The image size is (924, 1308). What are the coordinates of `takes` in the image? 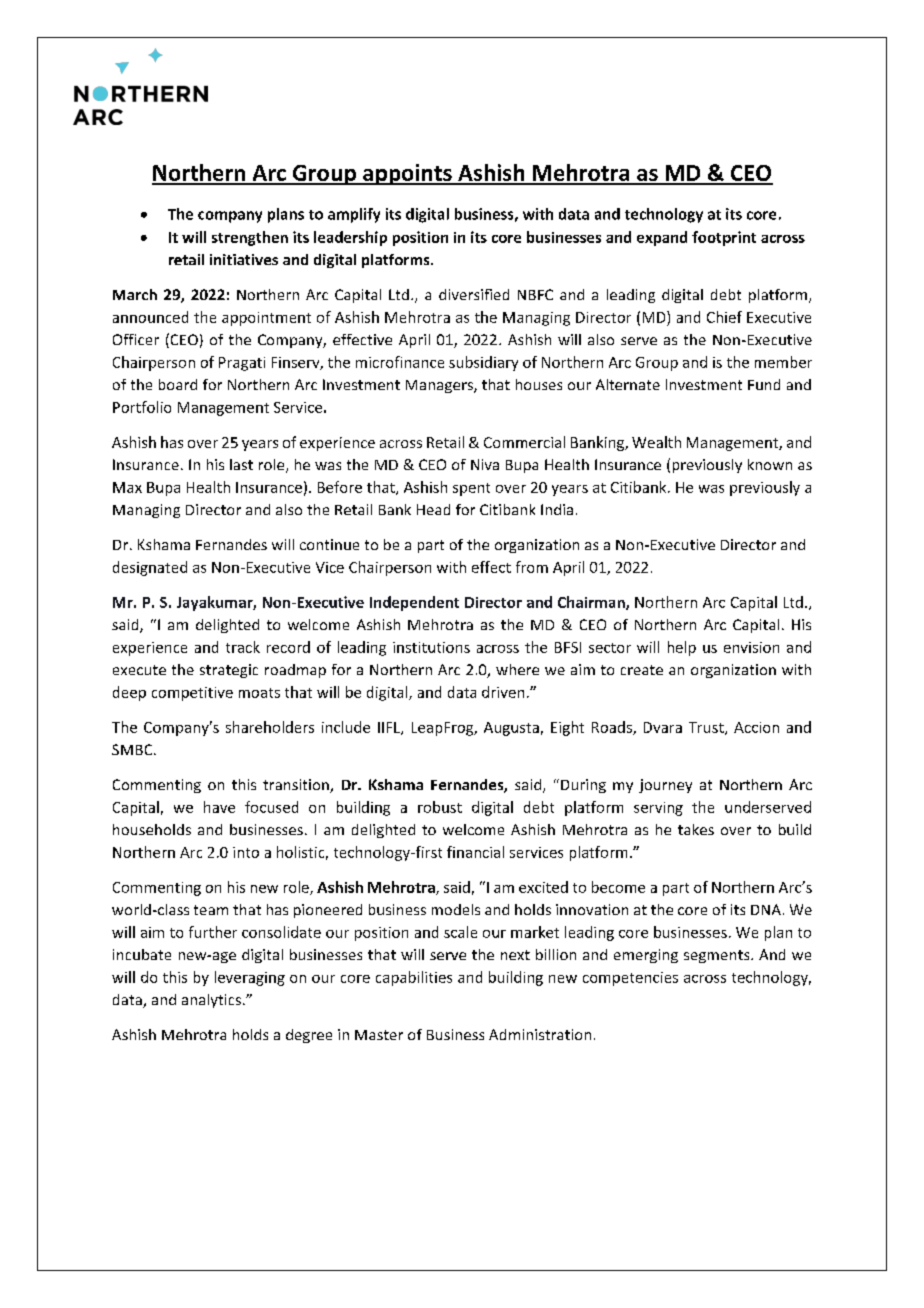 It's located at (696, 829).
